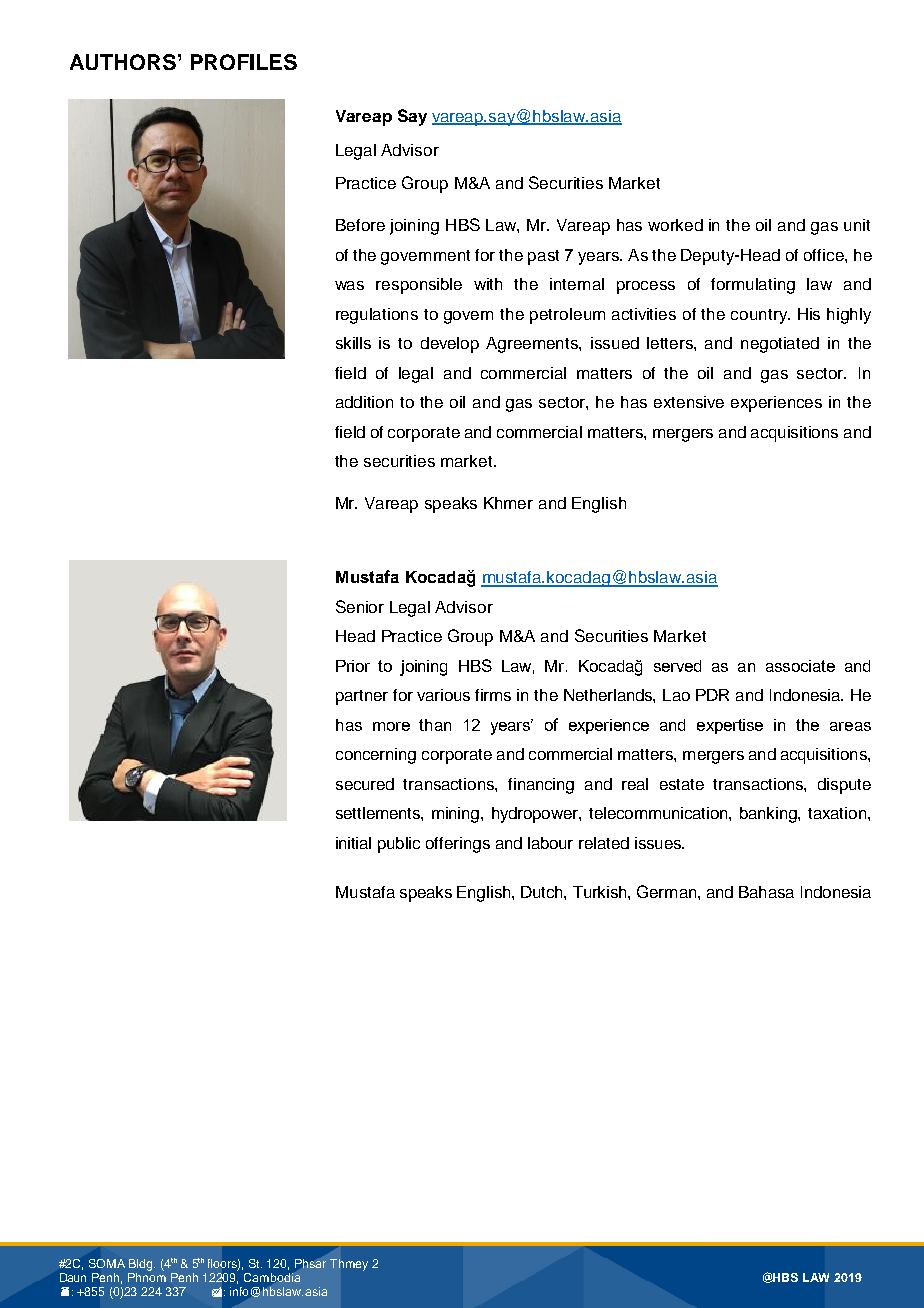  I want to click on Khmer, so click(508, 503).
